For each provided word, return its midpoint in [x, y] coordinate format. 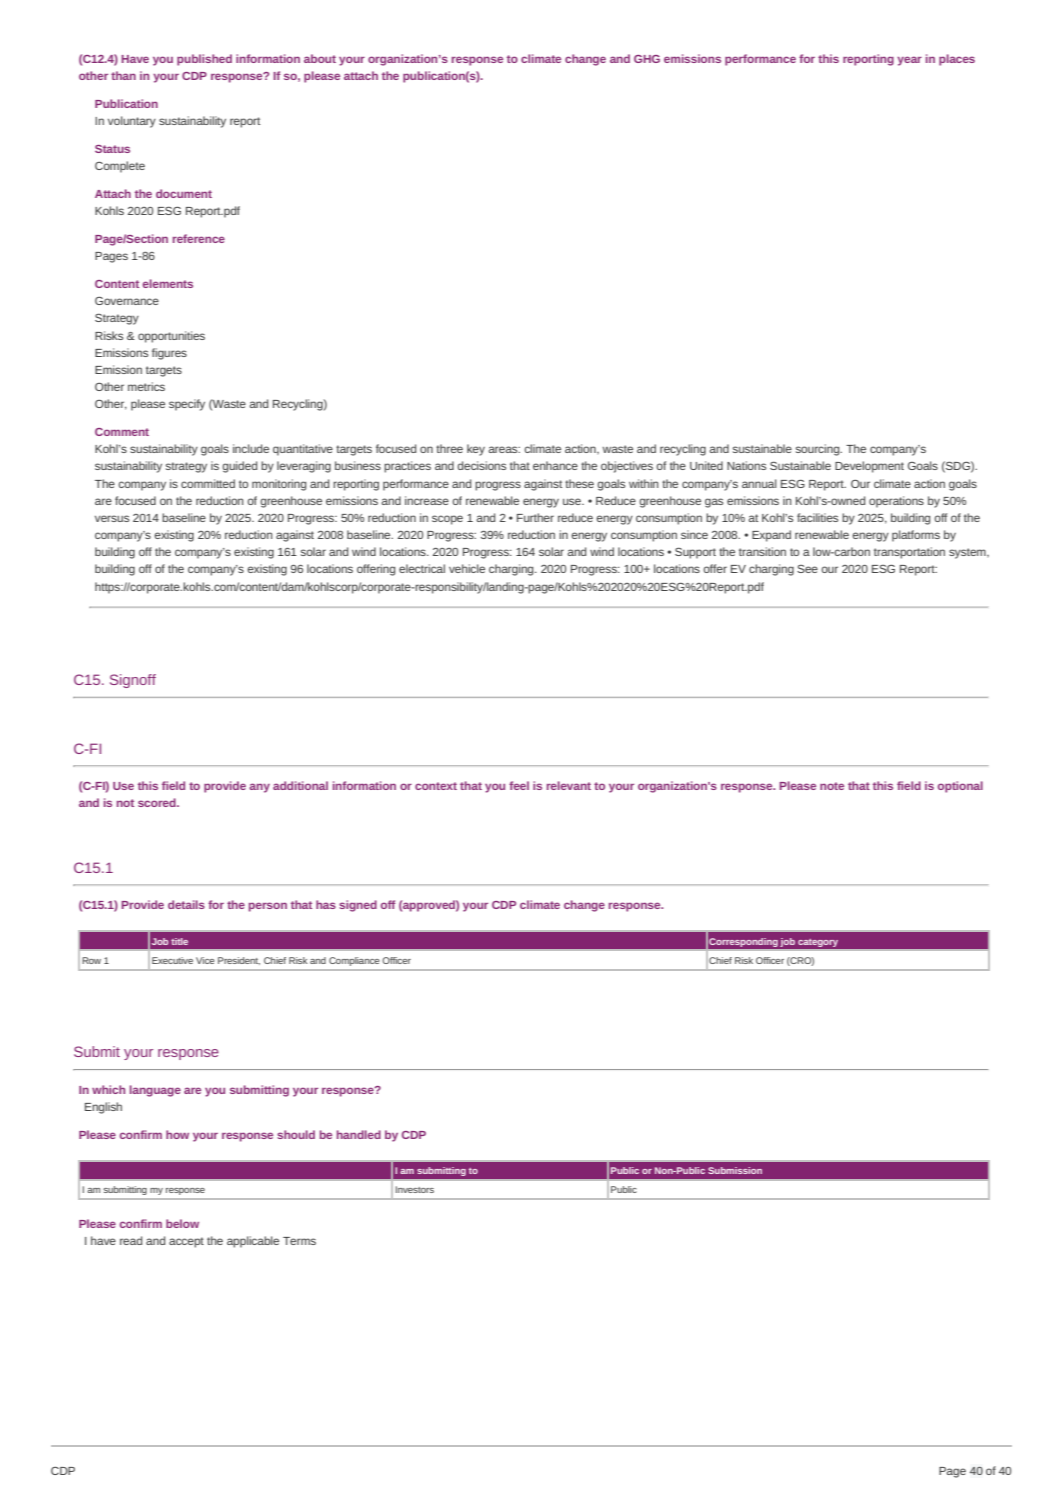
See [807, 569]
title [179, 941]
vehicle [467, 568]
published [204, 60]
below [182, 1223]
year [909, 61]
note [832, 786]
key [476, 450]
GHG [647, 59]
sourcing [819, 450]
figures [169, 354]
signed [358, 906]
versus [112, 518]
